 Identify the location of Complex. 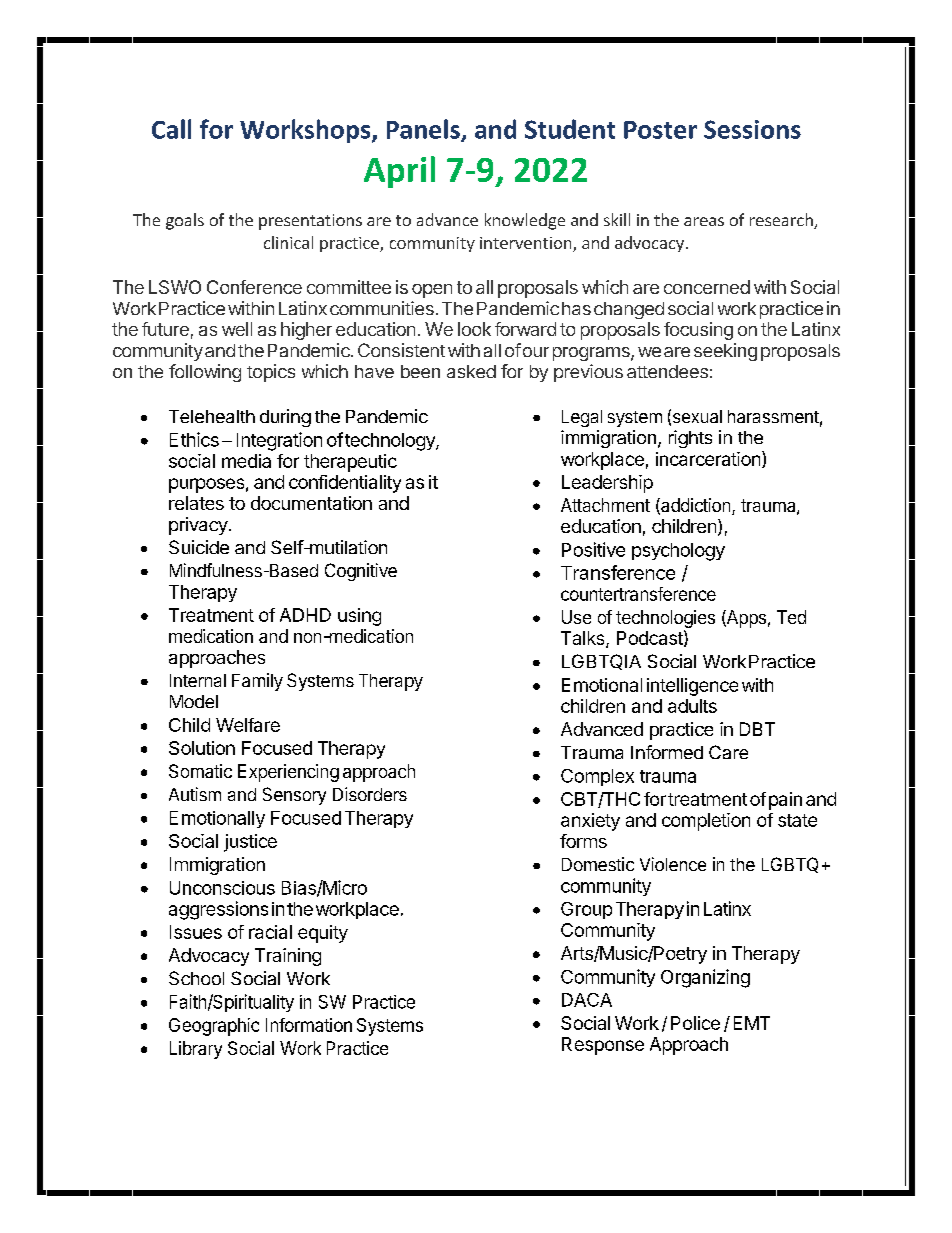
(597, 777).
